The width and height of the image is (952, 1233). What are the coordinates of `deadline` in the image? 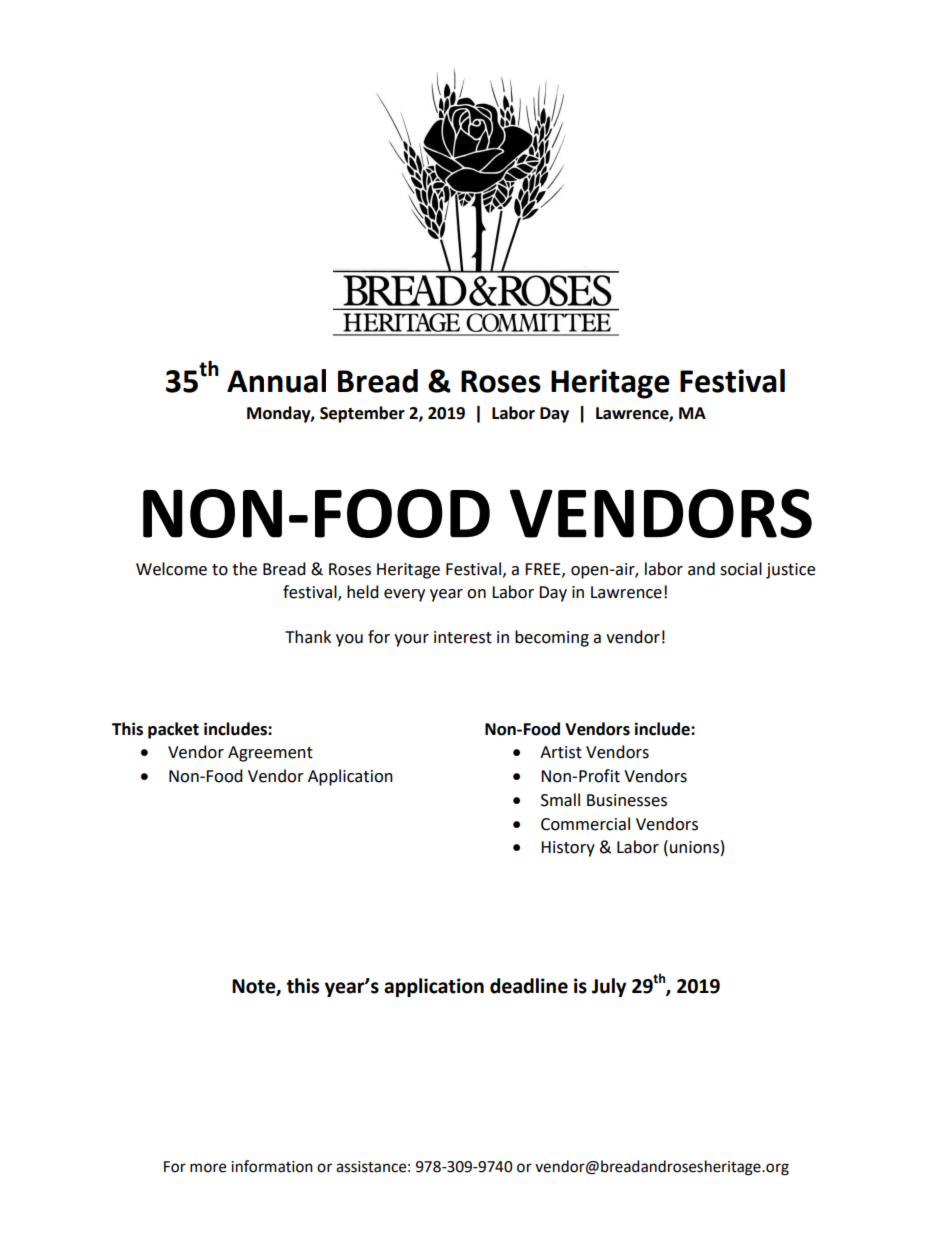 It's located at (529, 986).
